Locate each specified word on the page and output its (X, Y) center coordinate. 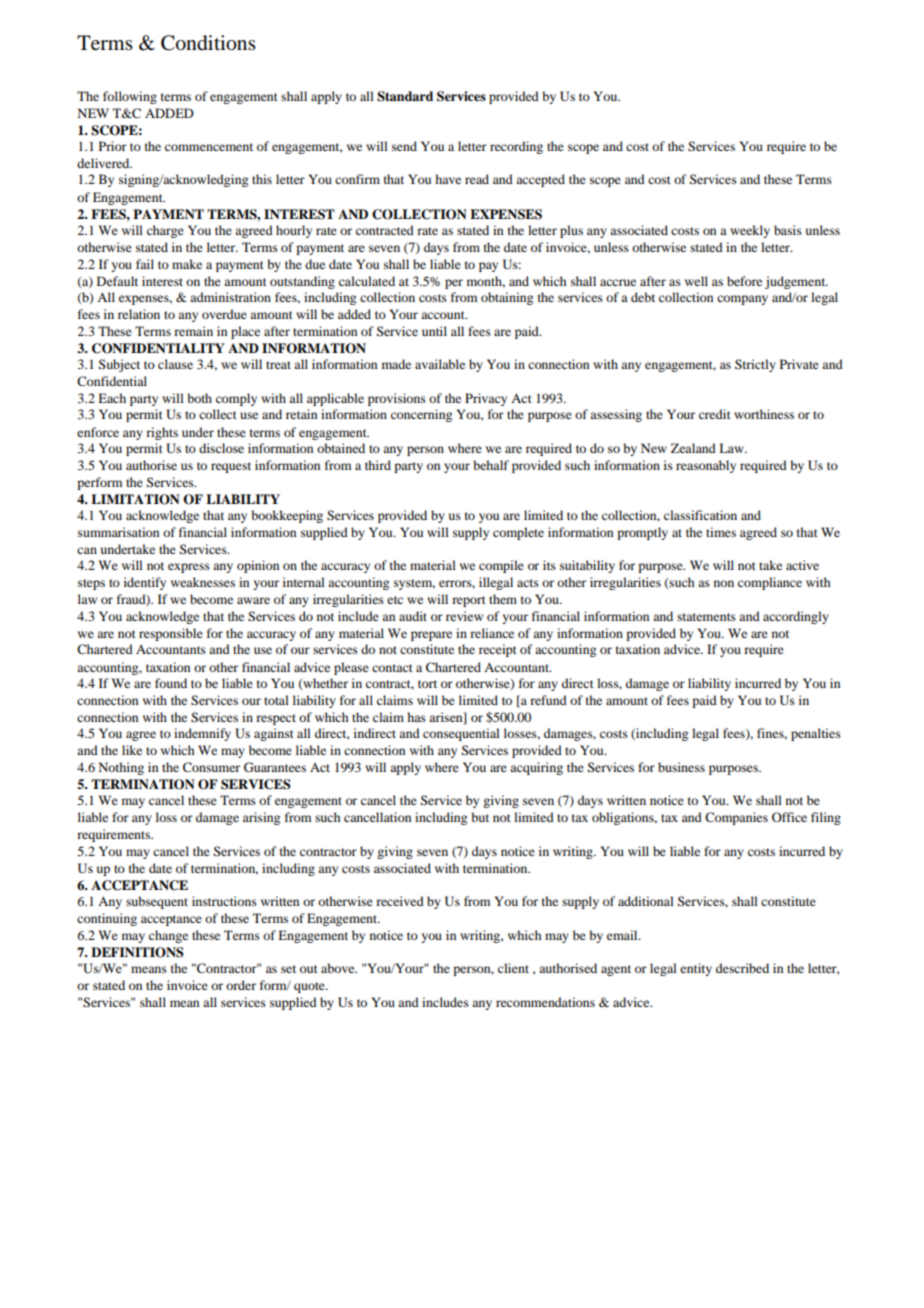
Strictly (755, 365)
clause (175, 364)
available (440, 364)
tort (427, 684)
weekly (750, 231)
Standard (405, 96)
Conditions (208, 43)
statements (706, 617)
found (171, 683)
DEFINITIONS (137, 952)
